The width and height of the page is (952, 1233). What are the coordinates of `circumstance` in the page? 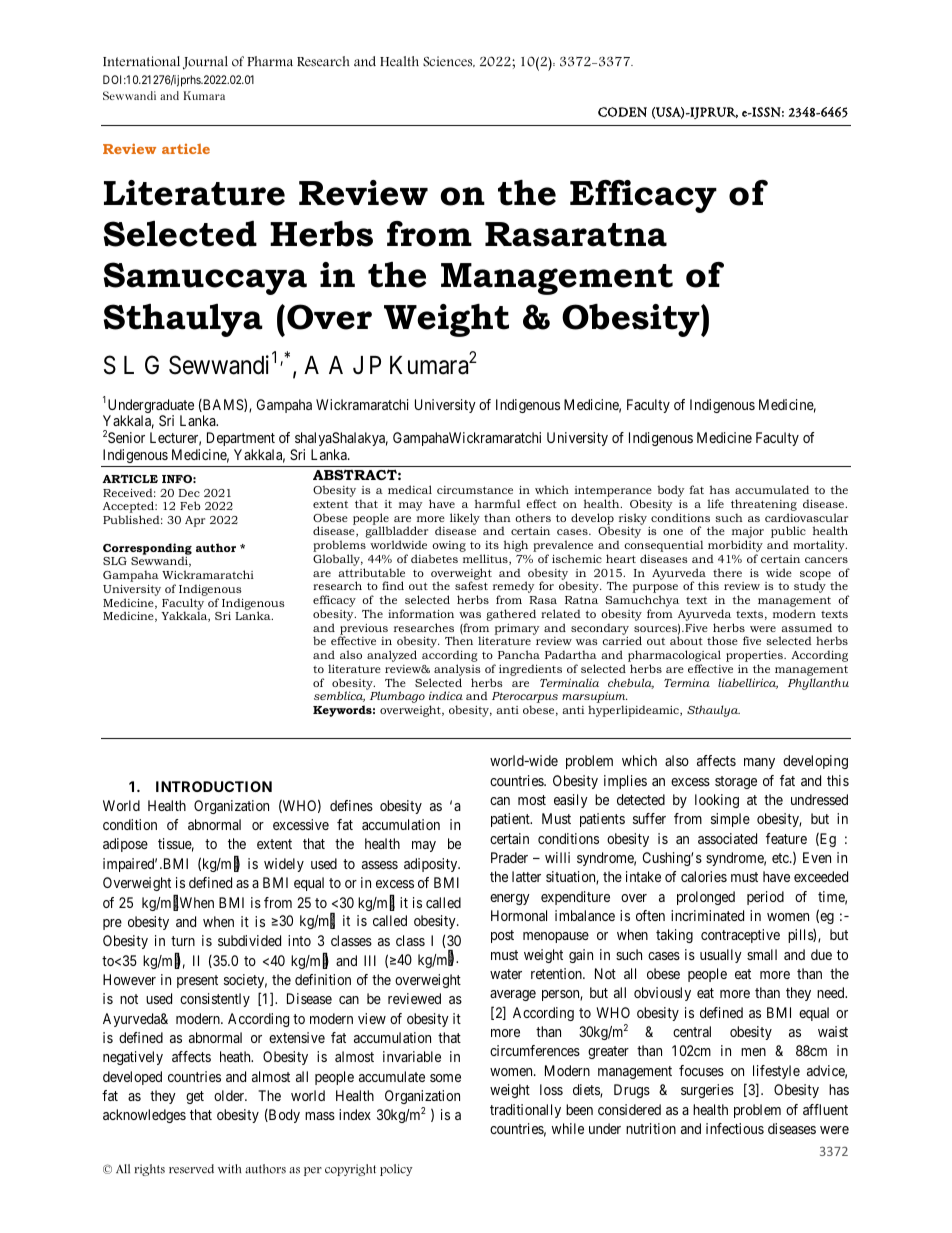 It's located at (475, 490).
